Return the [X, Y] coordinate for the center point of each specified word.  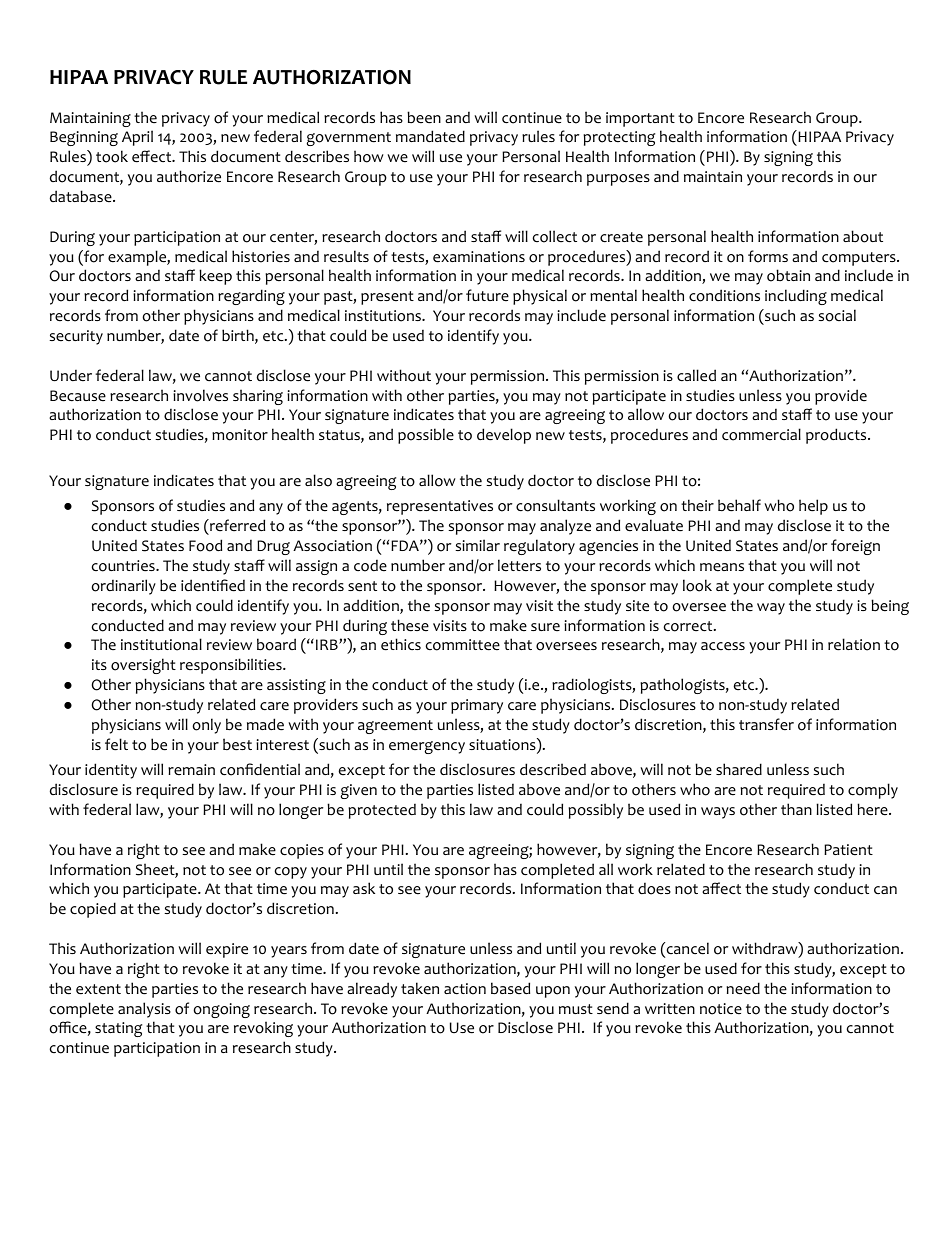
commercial [761, 434]
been [424, 117]
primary [477, 706]
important [640, 119]
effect [153, 156]
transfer [766, 724]
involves [200, 395]
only [207, 726]
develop [504, 436]
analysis [144, 1010]
